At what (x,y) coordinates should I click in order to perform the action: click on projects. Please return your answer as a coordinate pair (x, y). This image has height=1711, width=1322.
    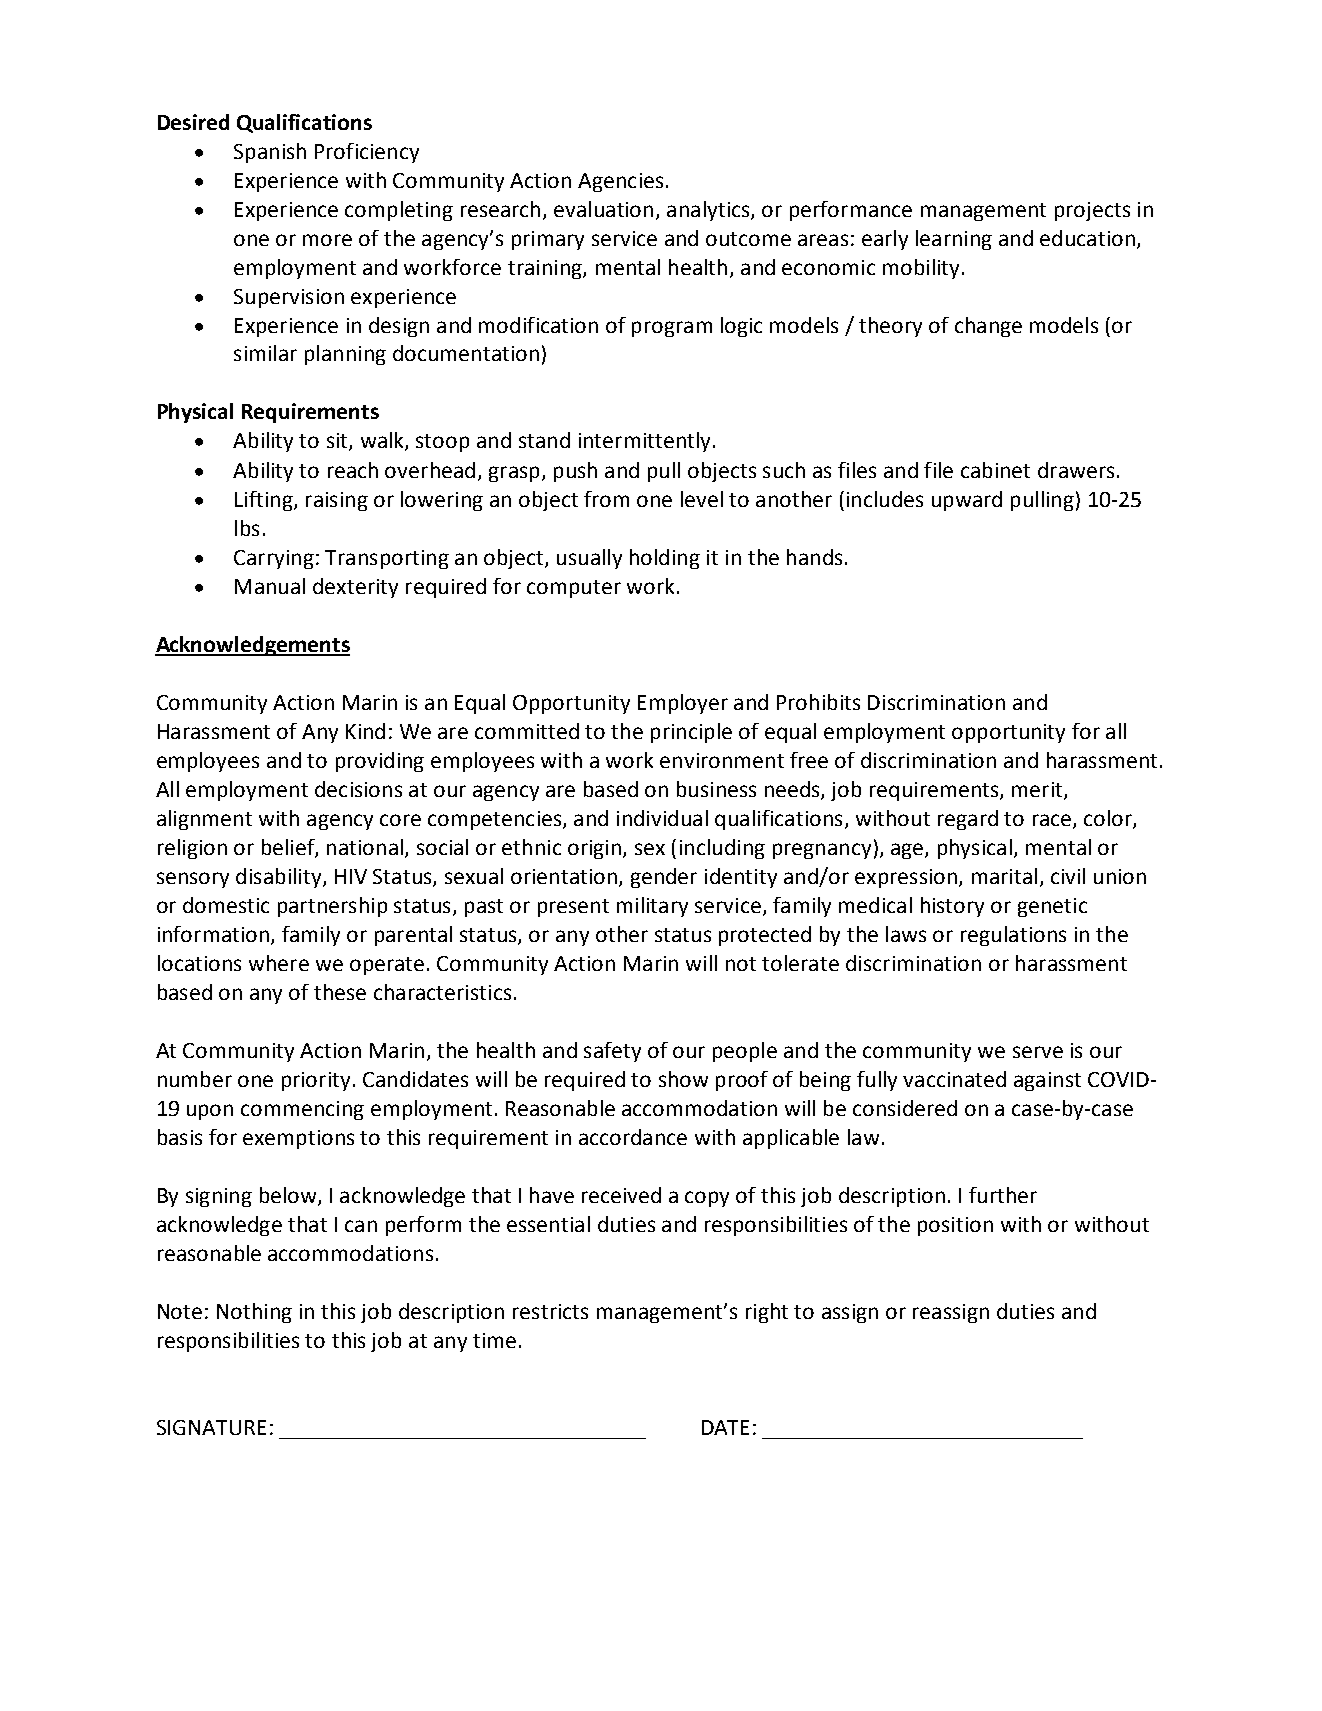
    Looking at the image, I should click on (1092, 211).
